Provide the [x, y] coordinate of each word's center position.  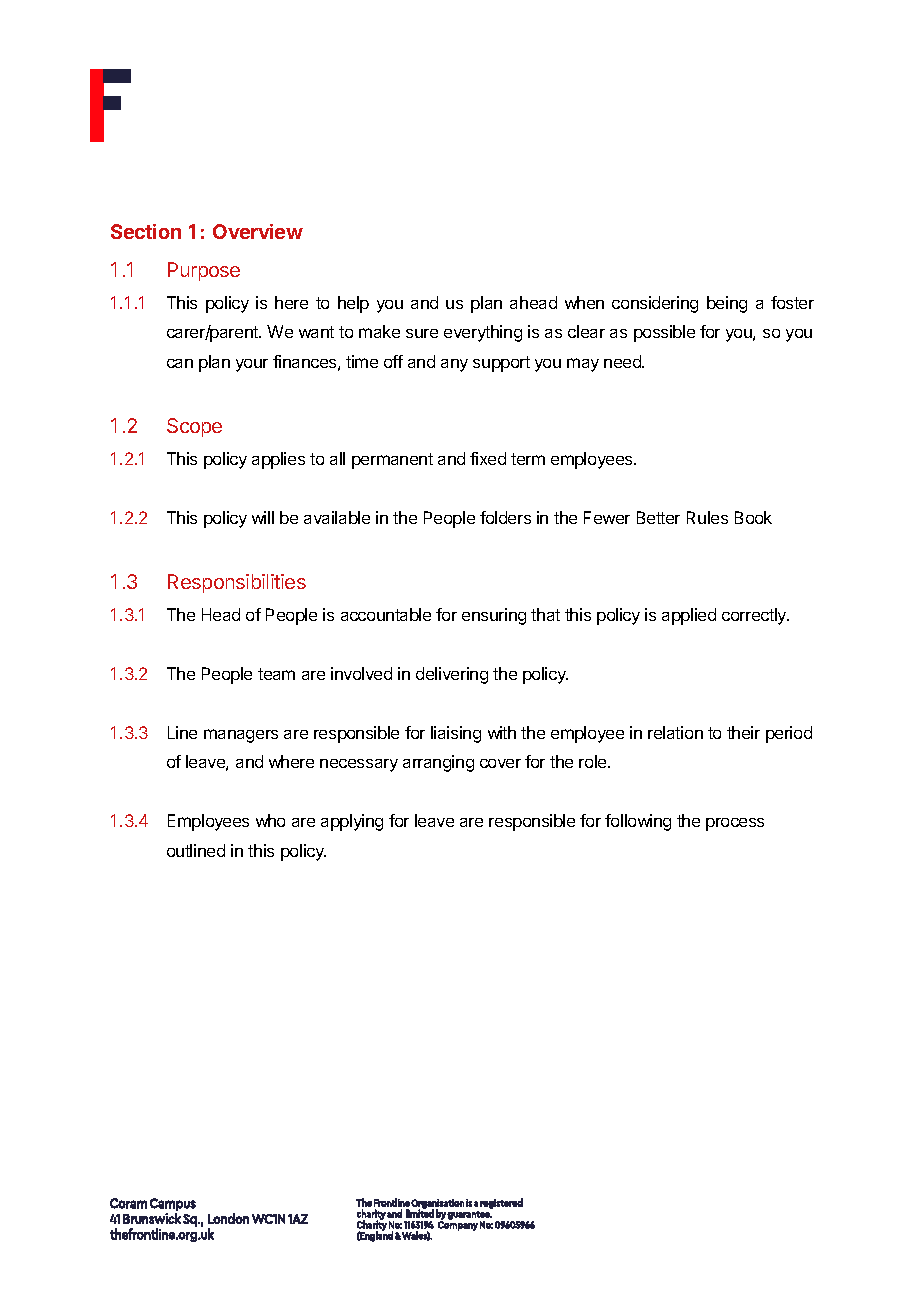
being [727, 304]
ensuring [494, 616]
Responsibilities [237, 583]
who [270, 820]
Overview [258, 231]
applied [689, 616]
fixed [488, 458]
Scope [194, 427]
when [584, 302]
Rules [707, 517]
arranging [438, 763]
